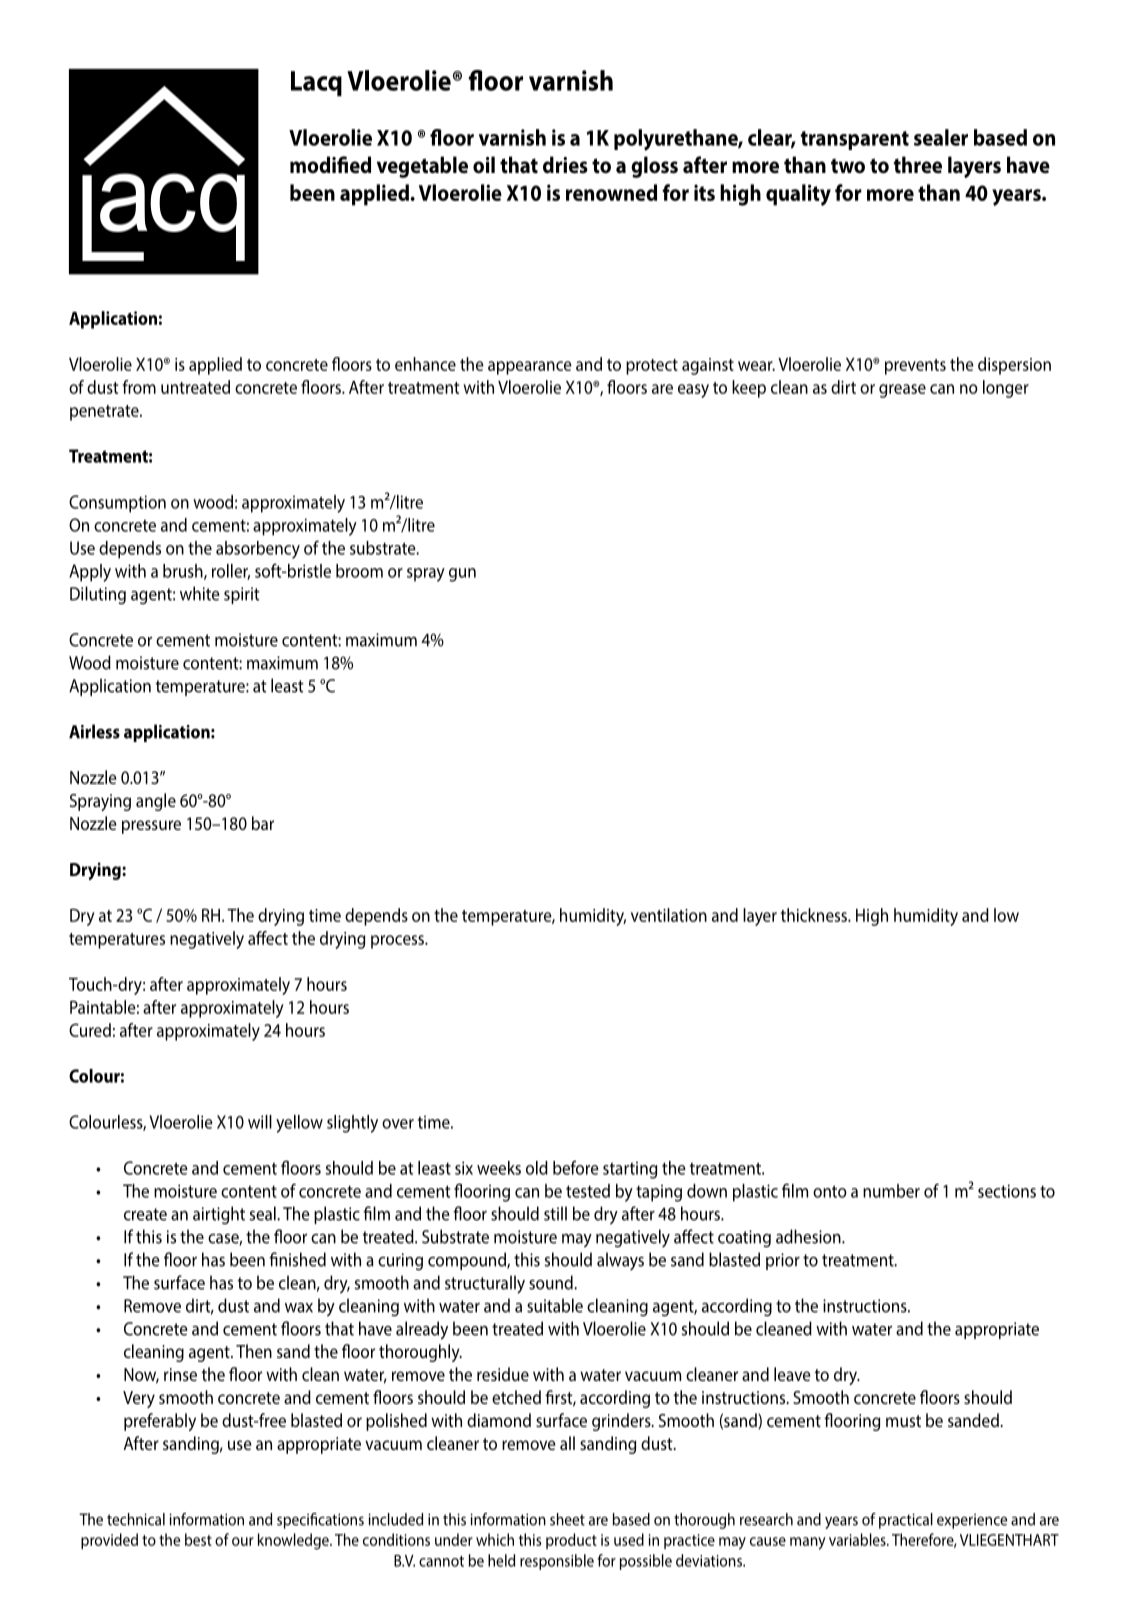 The image size is (1139, 1611). Describe the element at coordinates (815, 915) in the page. I see `thickness` at that location.
